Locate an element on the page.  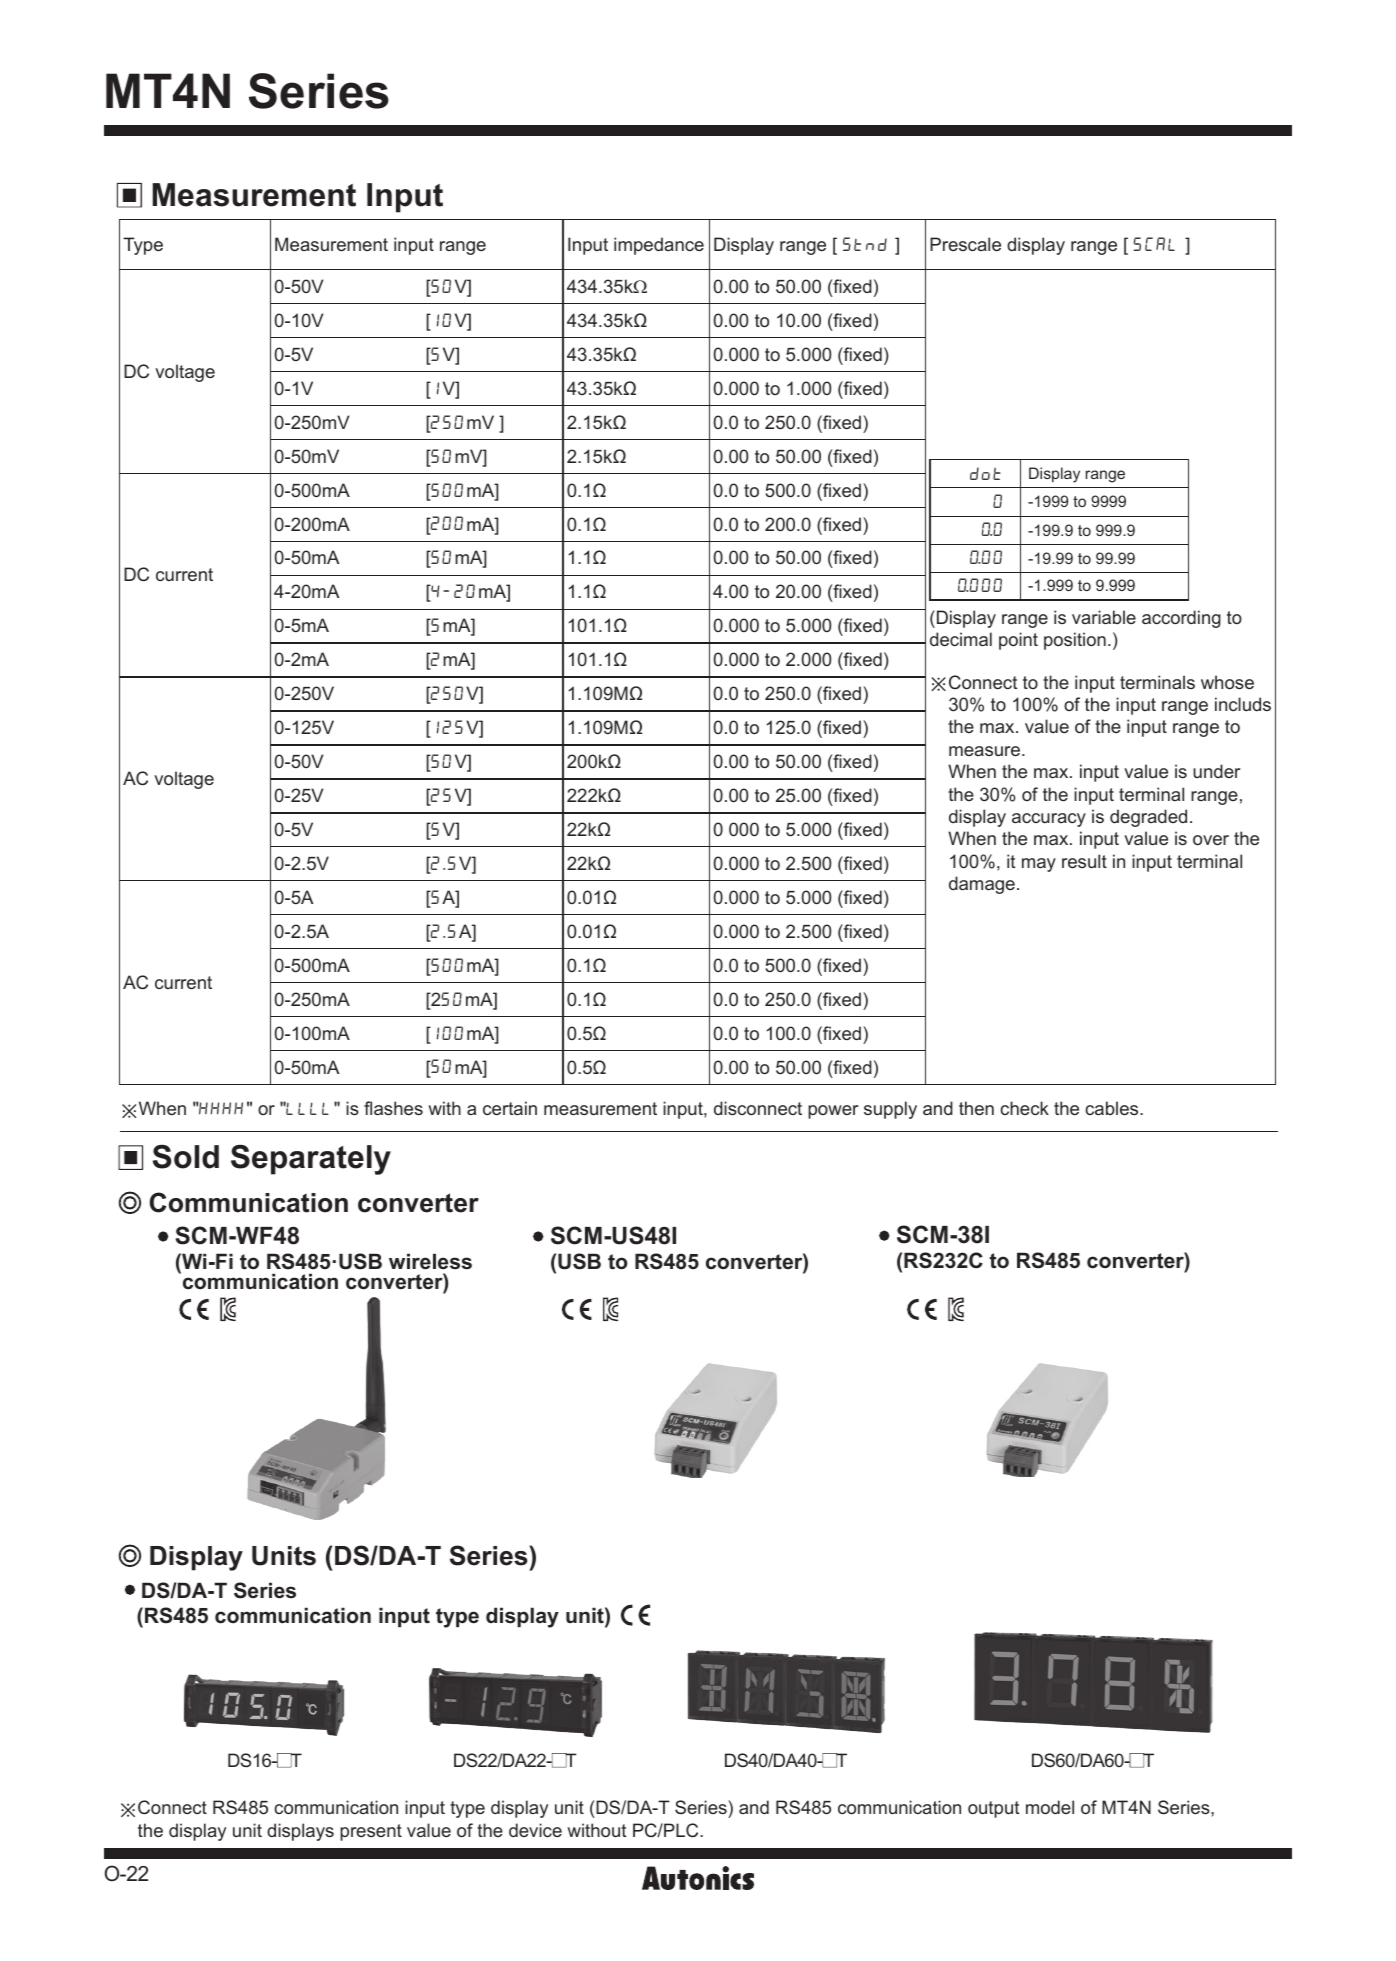
variable is located at coordinates (1104, 617).
